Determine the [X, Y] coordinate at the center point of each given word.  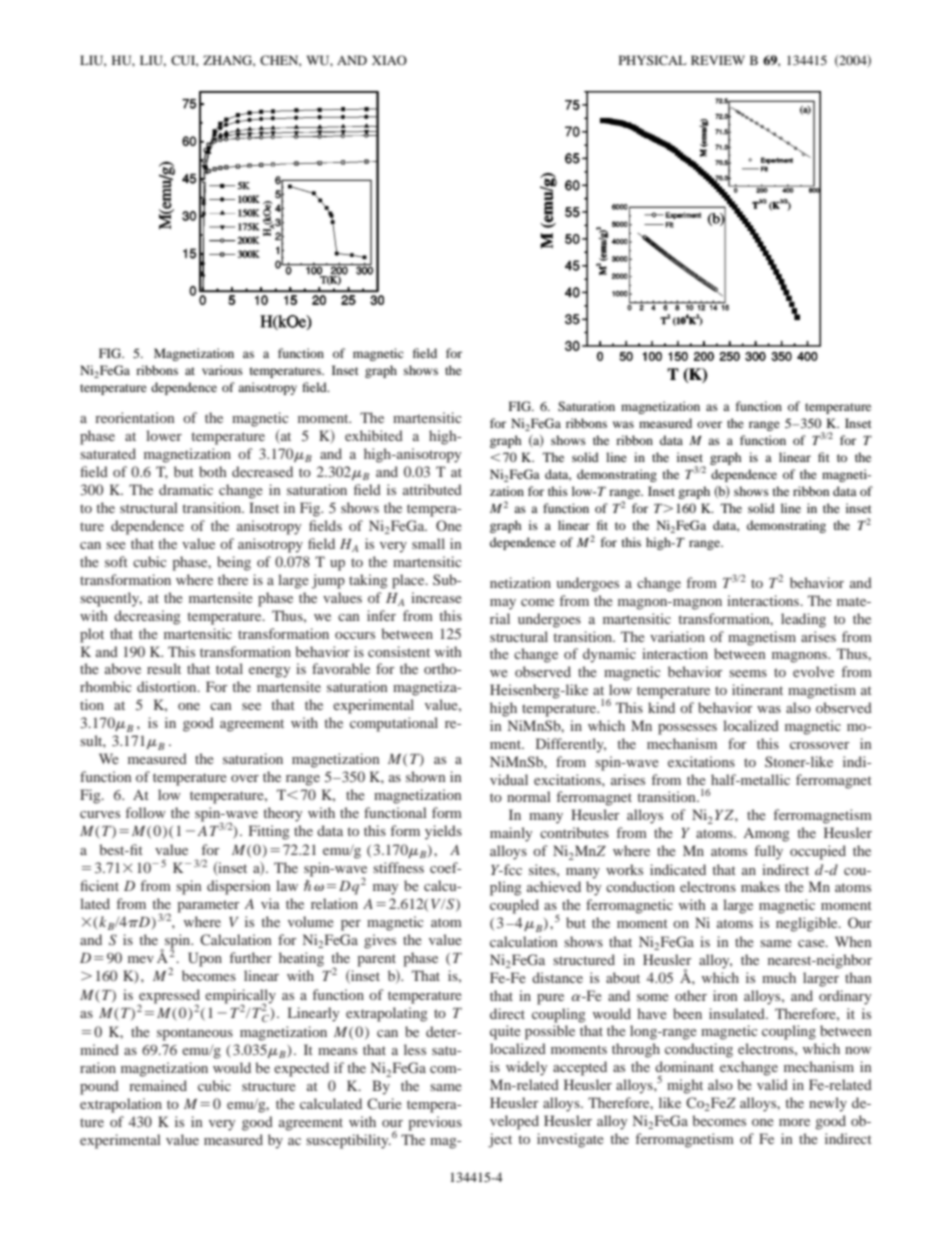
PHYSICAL [653, 60]
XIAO [389, 60]
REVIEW [718, 60]
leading [803, 620]
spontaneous [195, 1034]
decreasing [147, 617]
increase [436, 597]
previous [435, 1123]
